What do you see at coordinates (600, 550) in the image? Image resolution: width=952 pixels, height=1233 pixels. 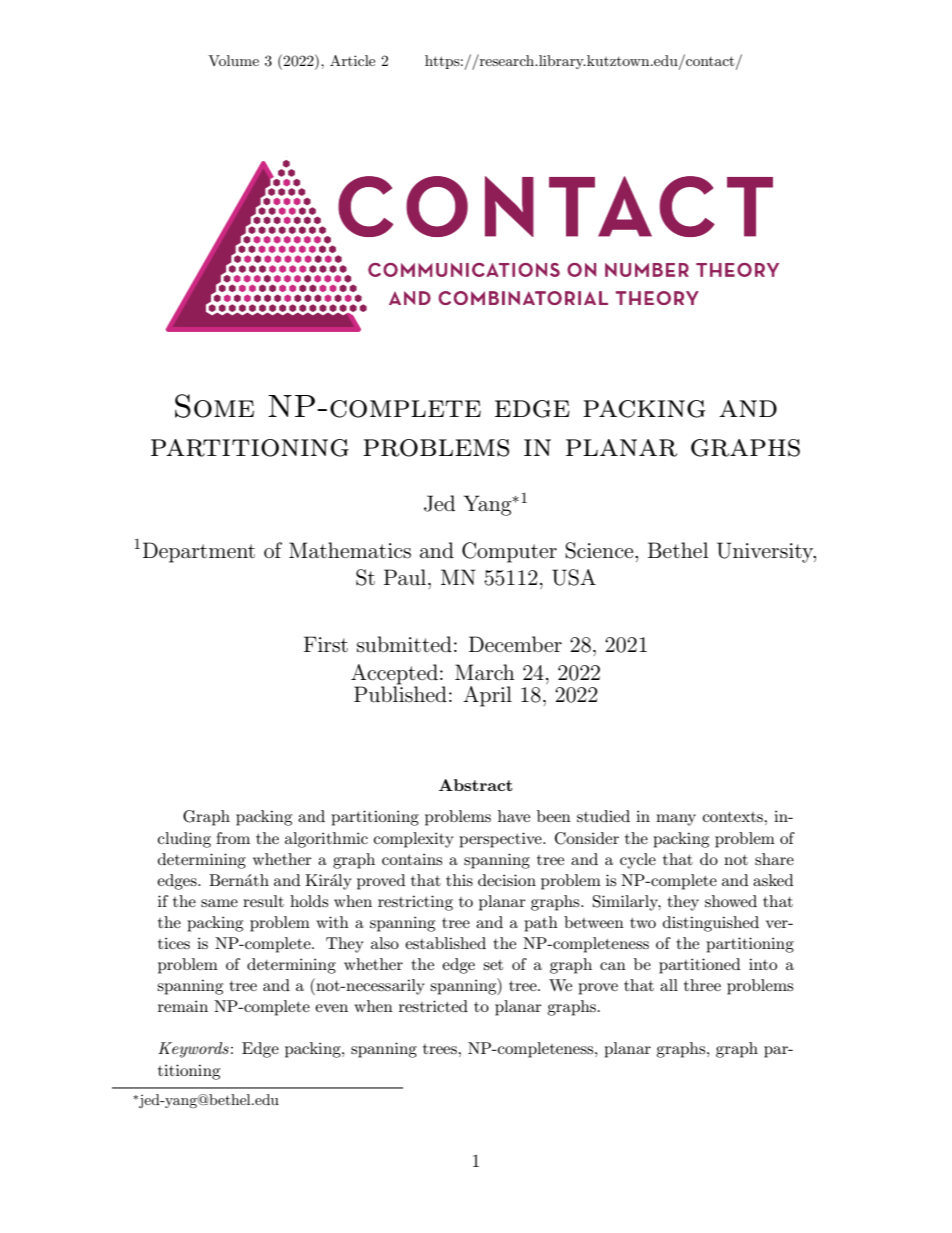 I see `Science` at bounding box center [600, 550].
